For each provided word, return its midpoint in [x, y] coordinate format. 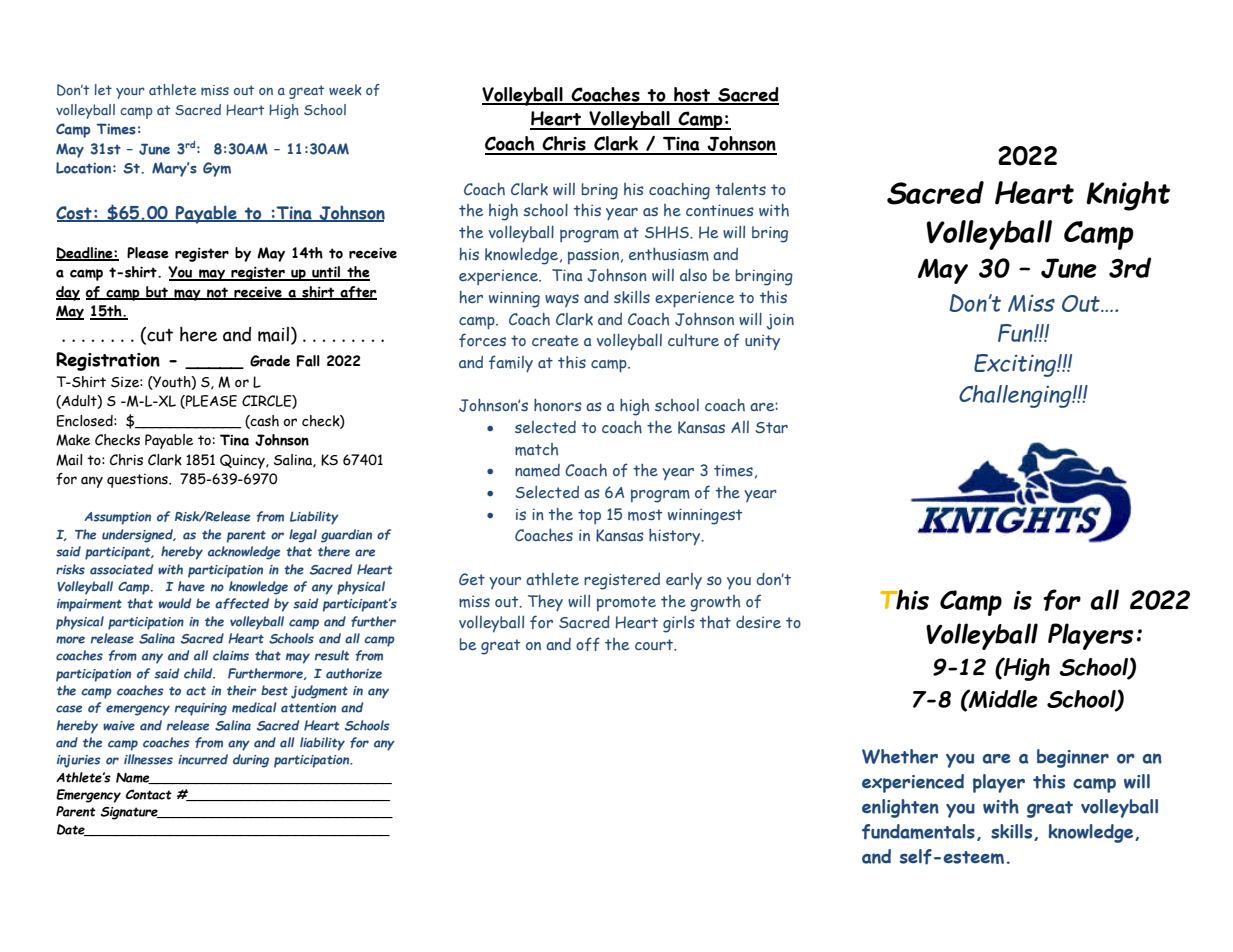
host [692, 95]
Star [772, 427]
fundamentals [918, 832]
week [345, 90]
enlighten [900, 808]
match [536, 449]
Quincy [243, 461]
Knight [1128, 196]
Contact [149, 794]
